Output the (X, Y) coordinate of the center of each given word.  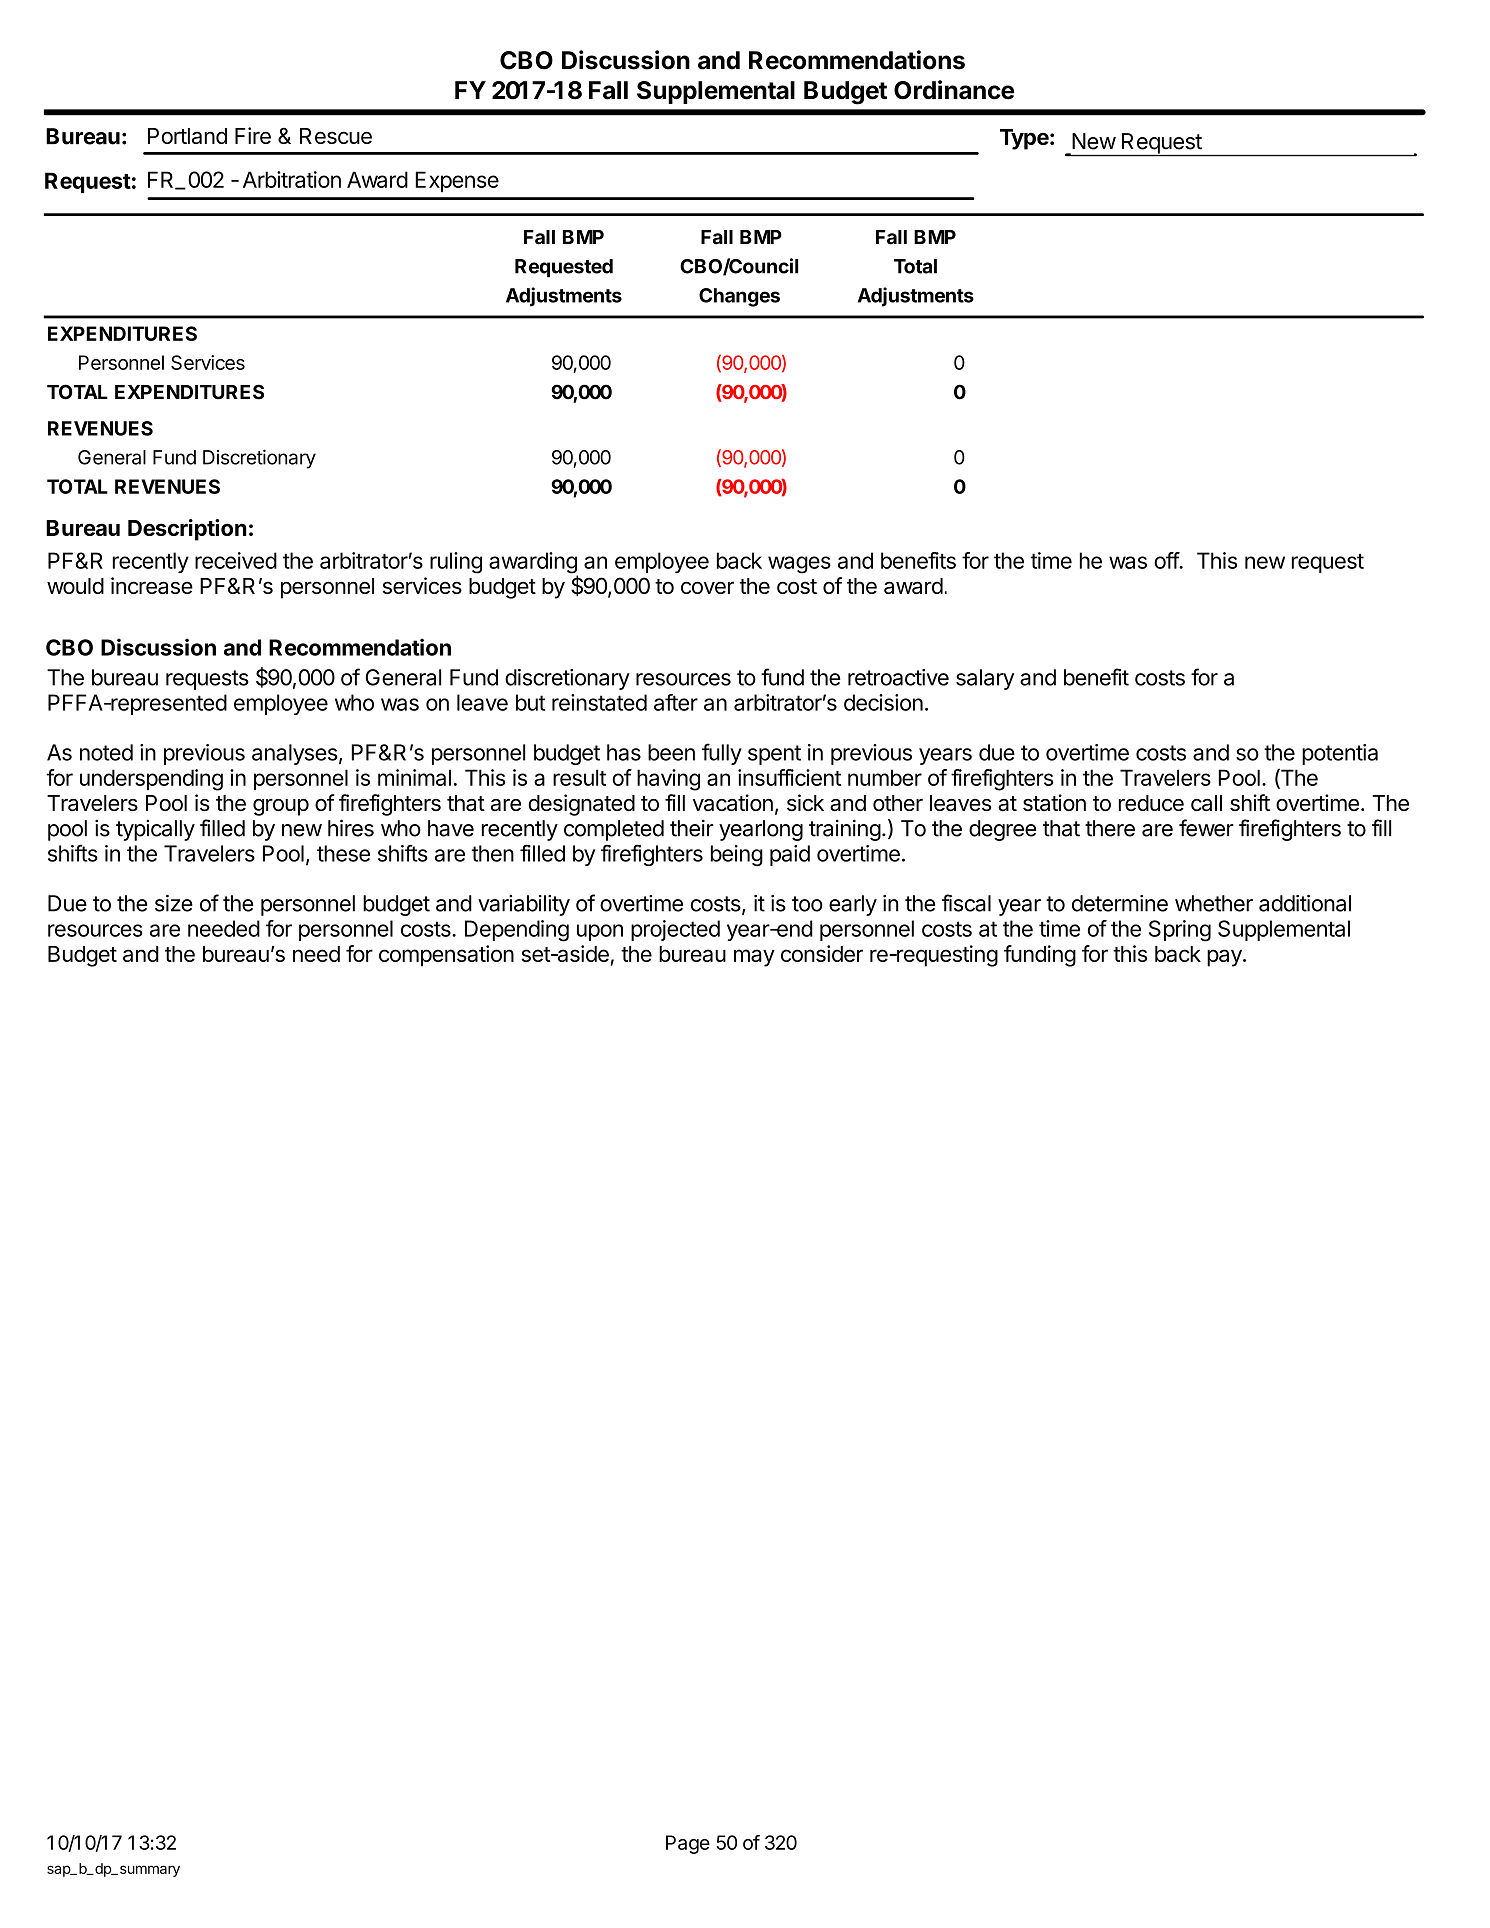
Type (1024, 139)
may (754, 958)
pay (1225, 958)
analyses (294, 754)
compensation (446, 956)
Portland (187, 136)
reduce (1151, 803)
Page (688, 1844)
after (676, 702)
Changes (739, 297)
